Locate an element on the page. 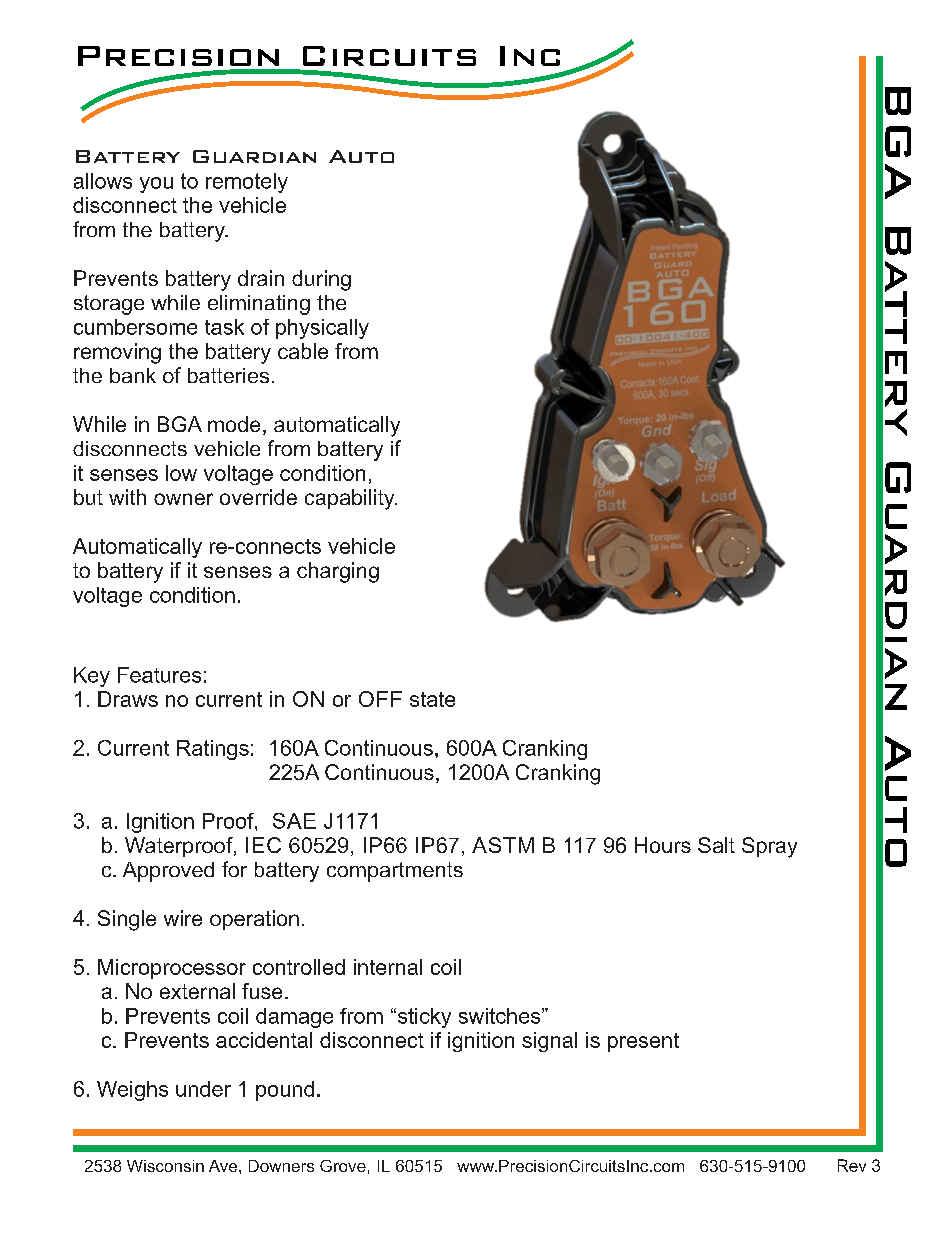 The height and width of the document is (1233, 952). wire is located at coordinates (183, 918).
